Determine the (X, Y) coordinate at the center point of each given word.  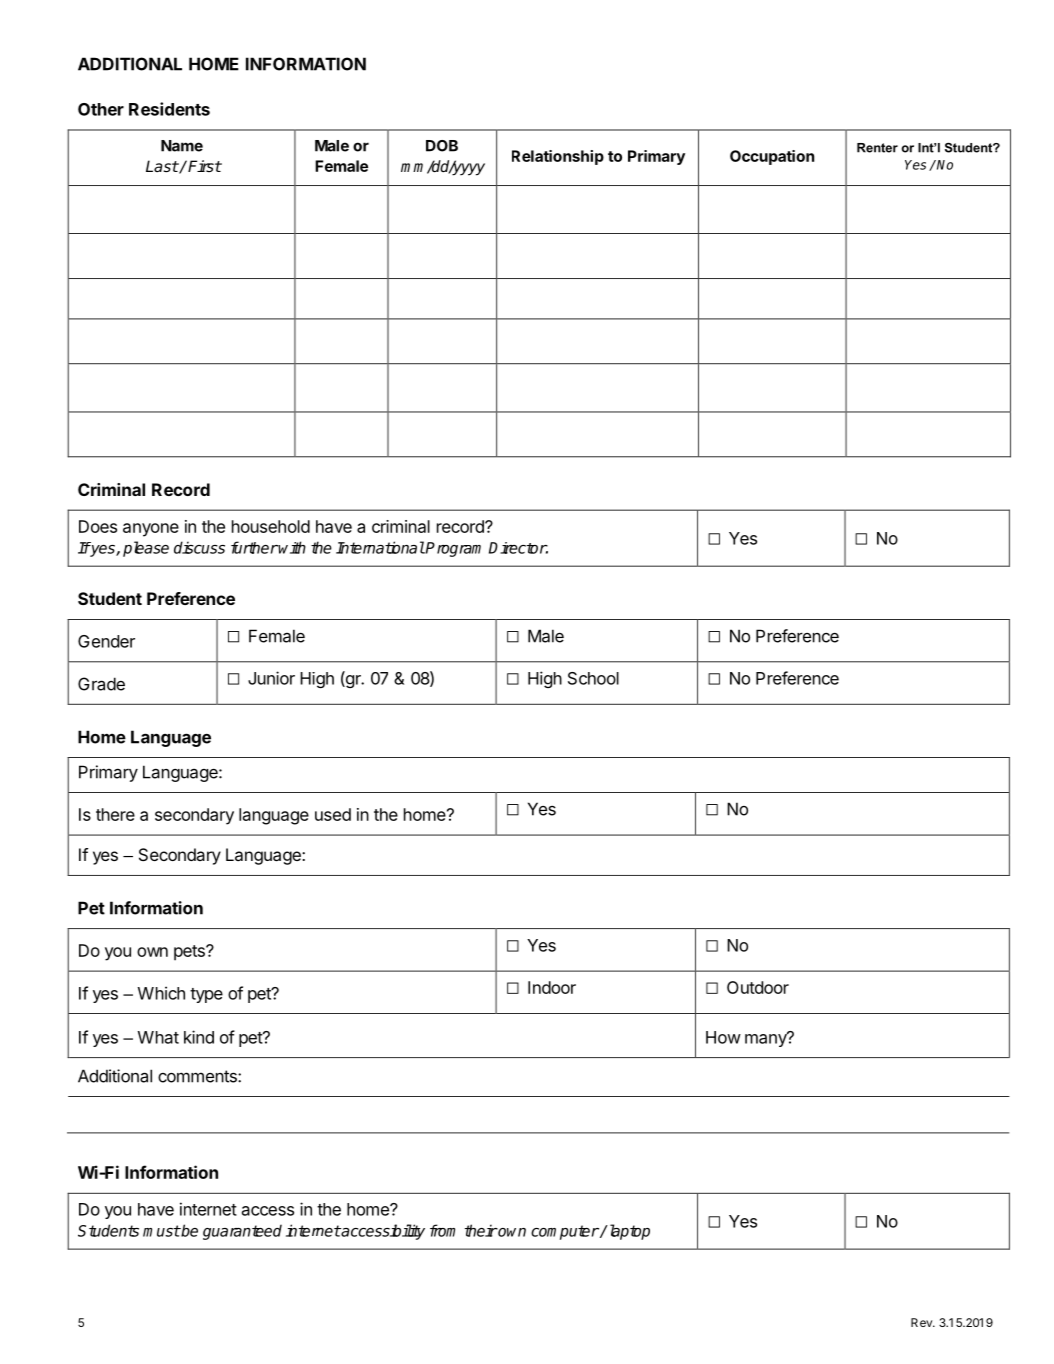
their (481, 1230)
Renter (877, 148)
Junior (271, 678)
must (161, 1231)
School (593, 678)
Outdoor (758, 987)
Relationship (558, 157)
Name (182, 146)
